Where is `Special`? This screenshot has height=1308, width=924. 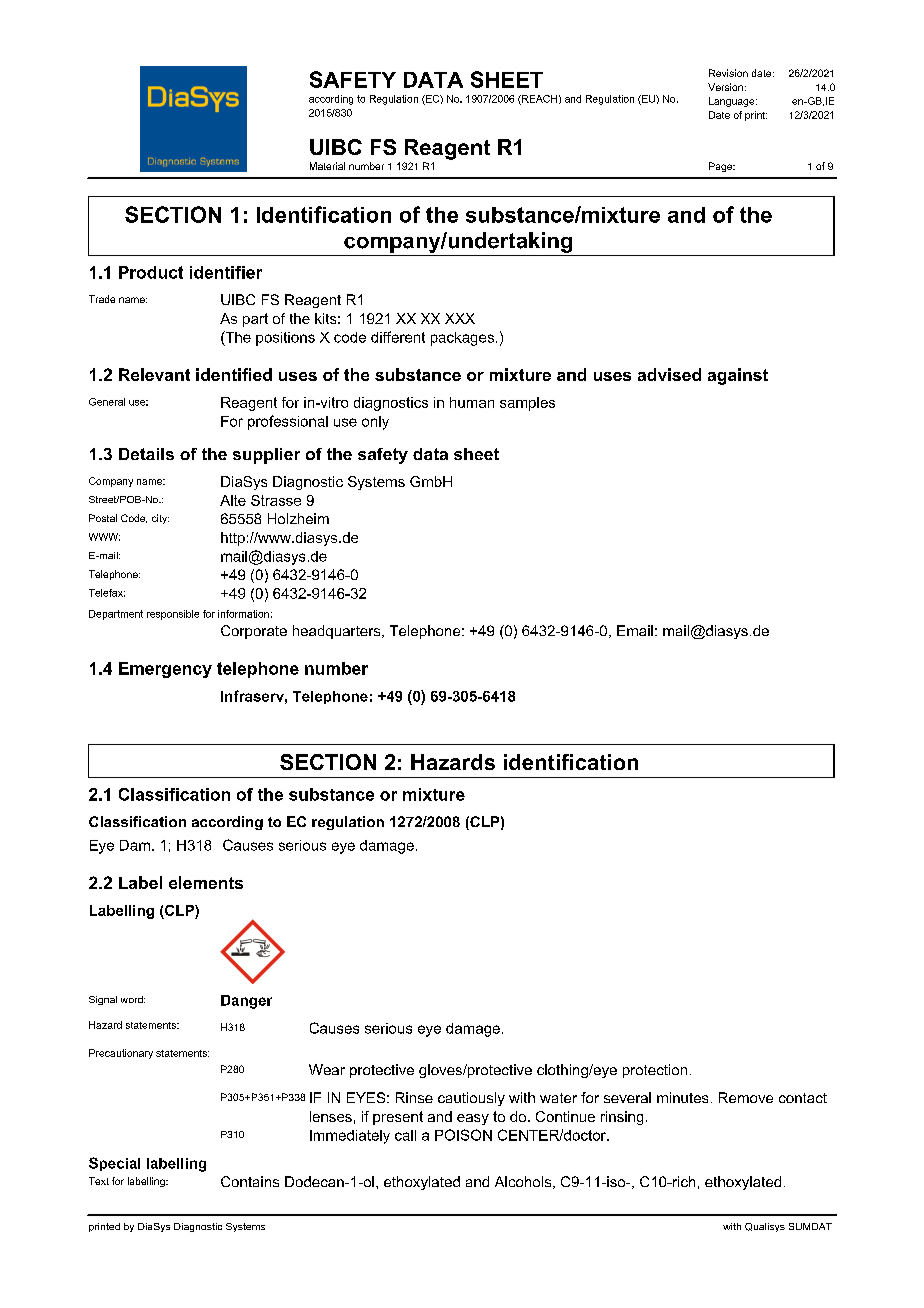
Special is located at coordinates (114, 1164).
